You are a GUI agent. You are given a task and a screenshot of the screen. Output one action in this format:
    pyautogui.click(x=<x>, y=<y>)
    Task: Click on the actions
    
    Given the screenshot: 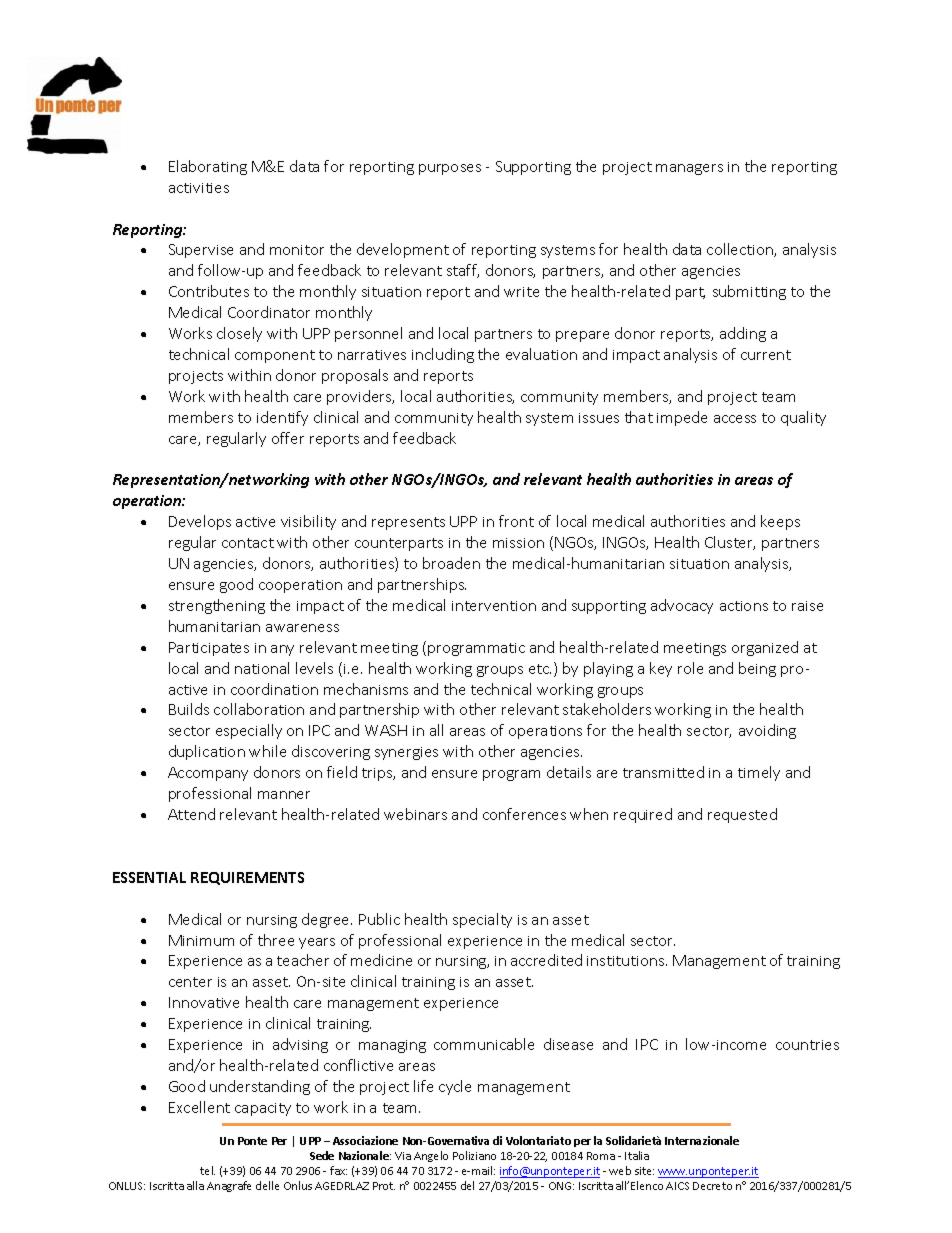 What is the action you would take?
    pyautogui.click(x=744, y=606)
